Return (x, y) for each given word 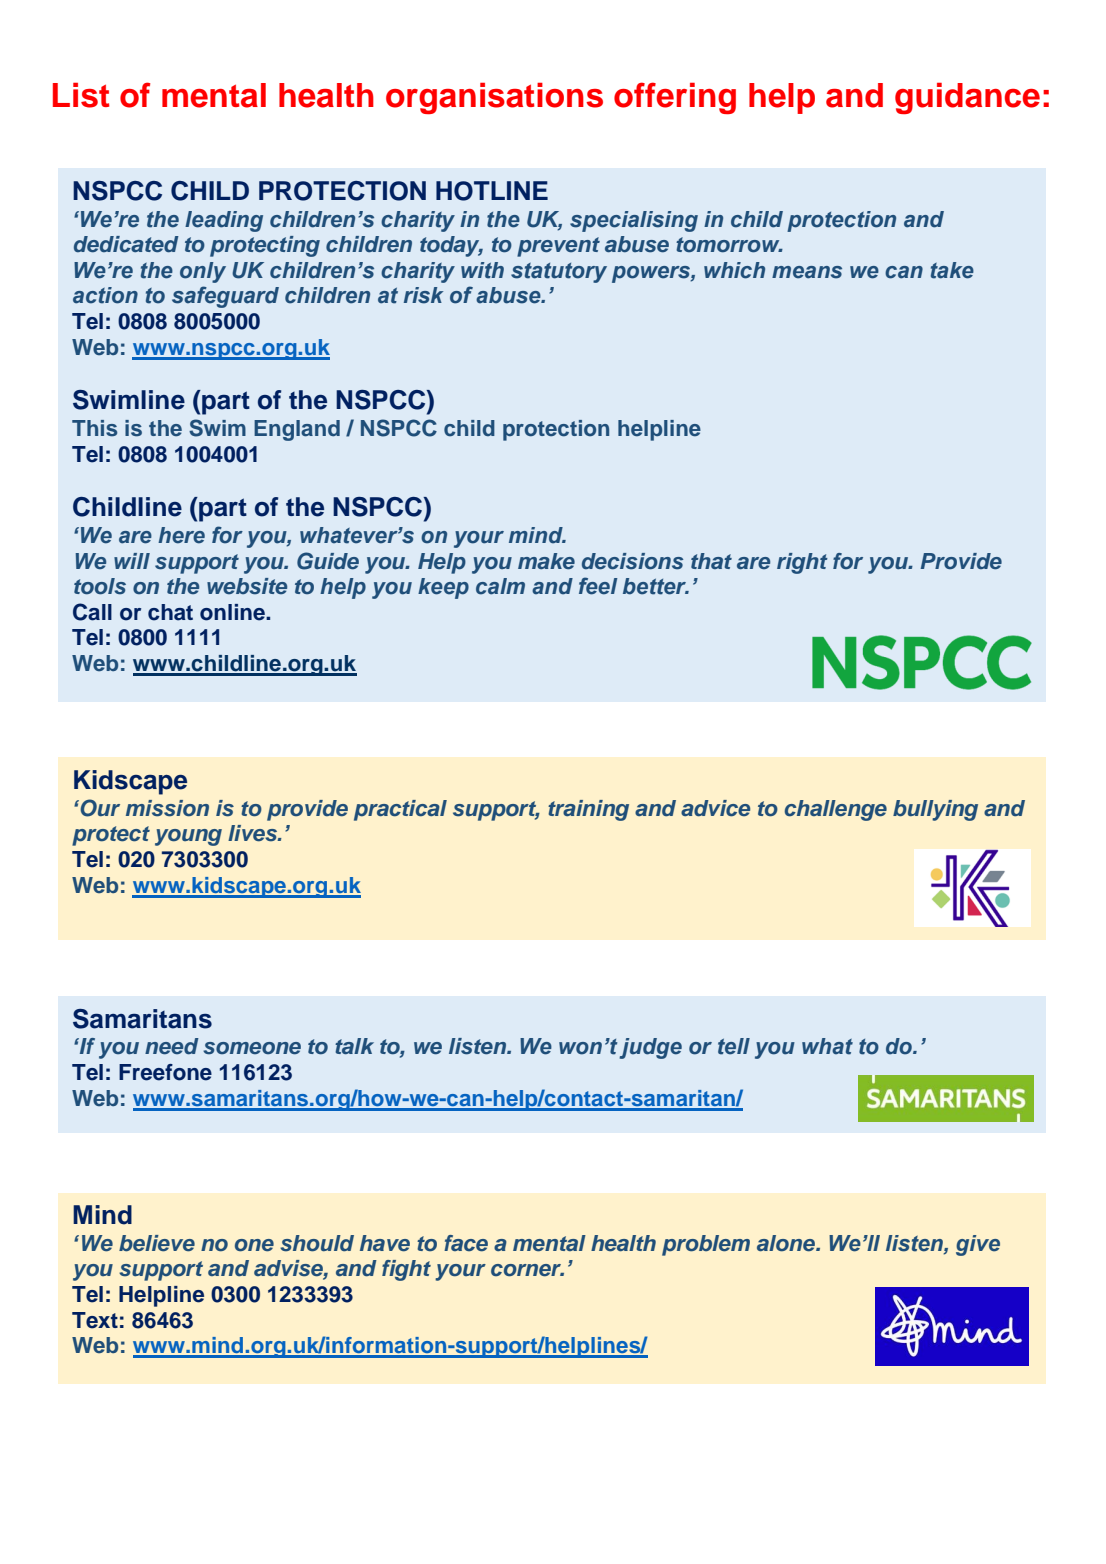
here (181, 535)
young (188, 837)
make (546, 561)
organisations (494, 98)
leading (224, 221)
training (588, 810)
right (802, 563)
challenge (836, 810)
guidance (967, 98)
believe (157, 1243)
